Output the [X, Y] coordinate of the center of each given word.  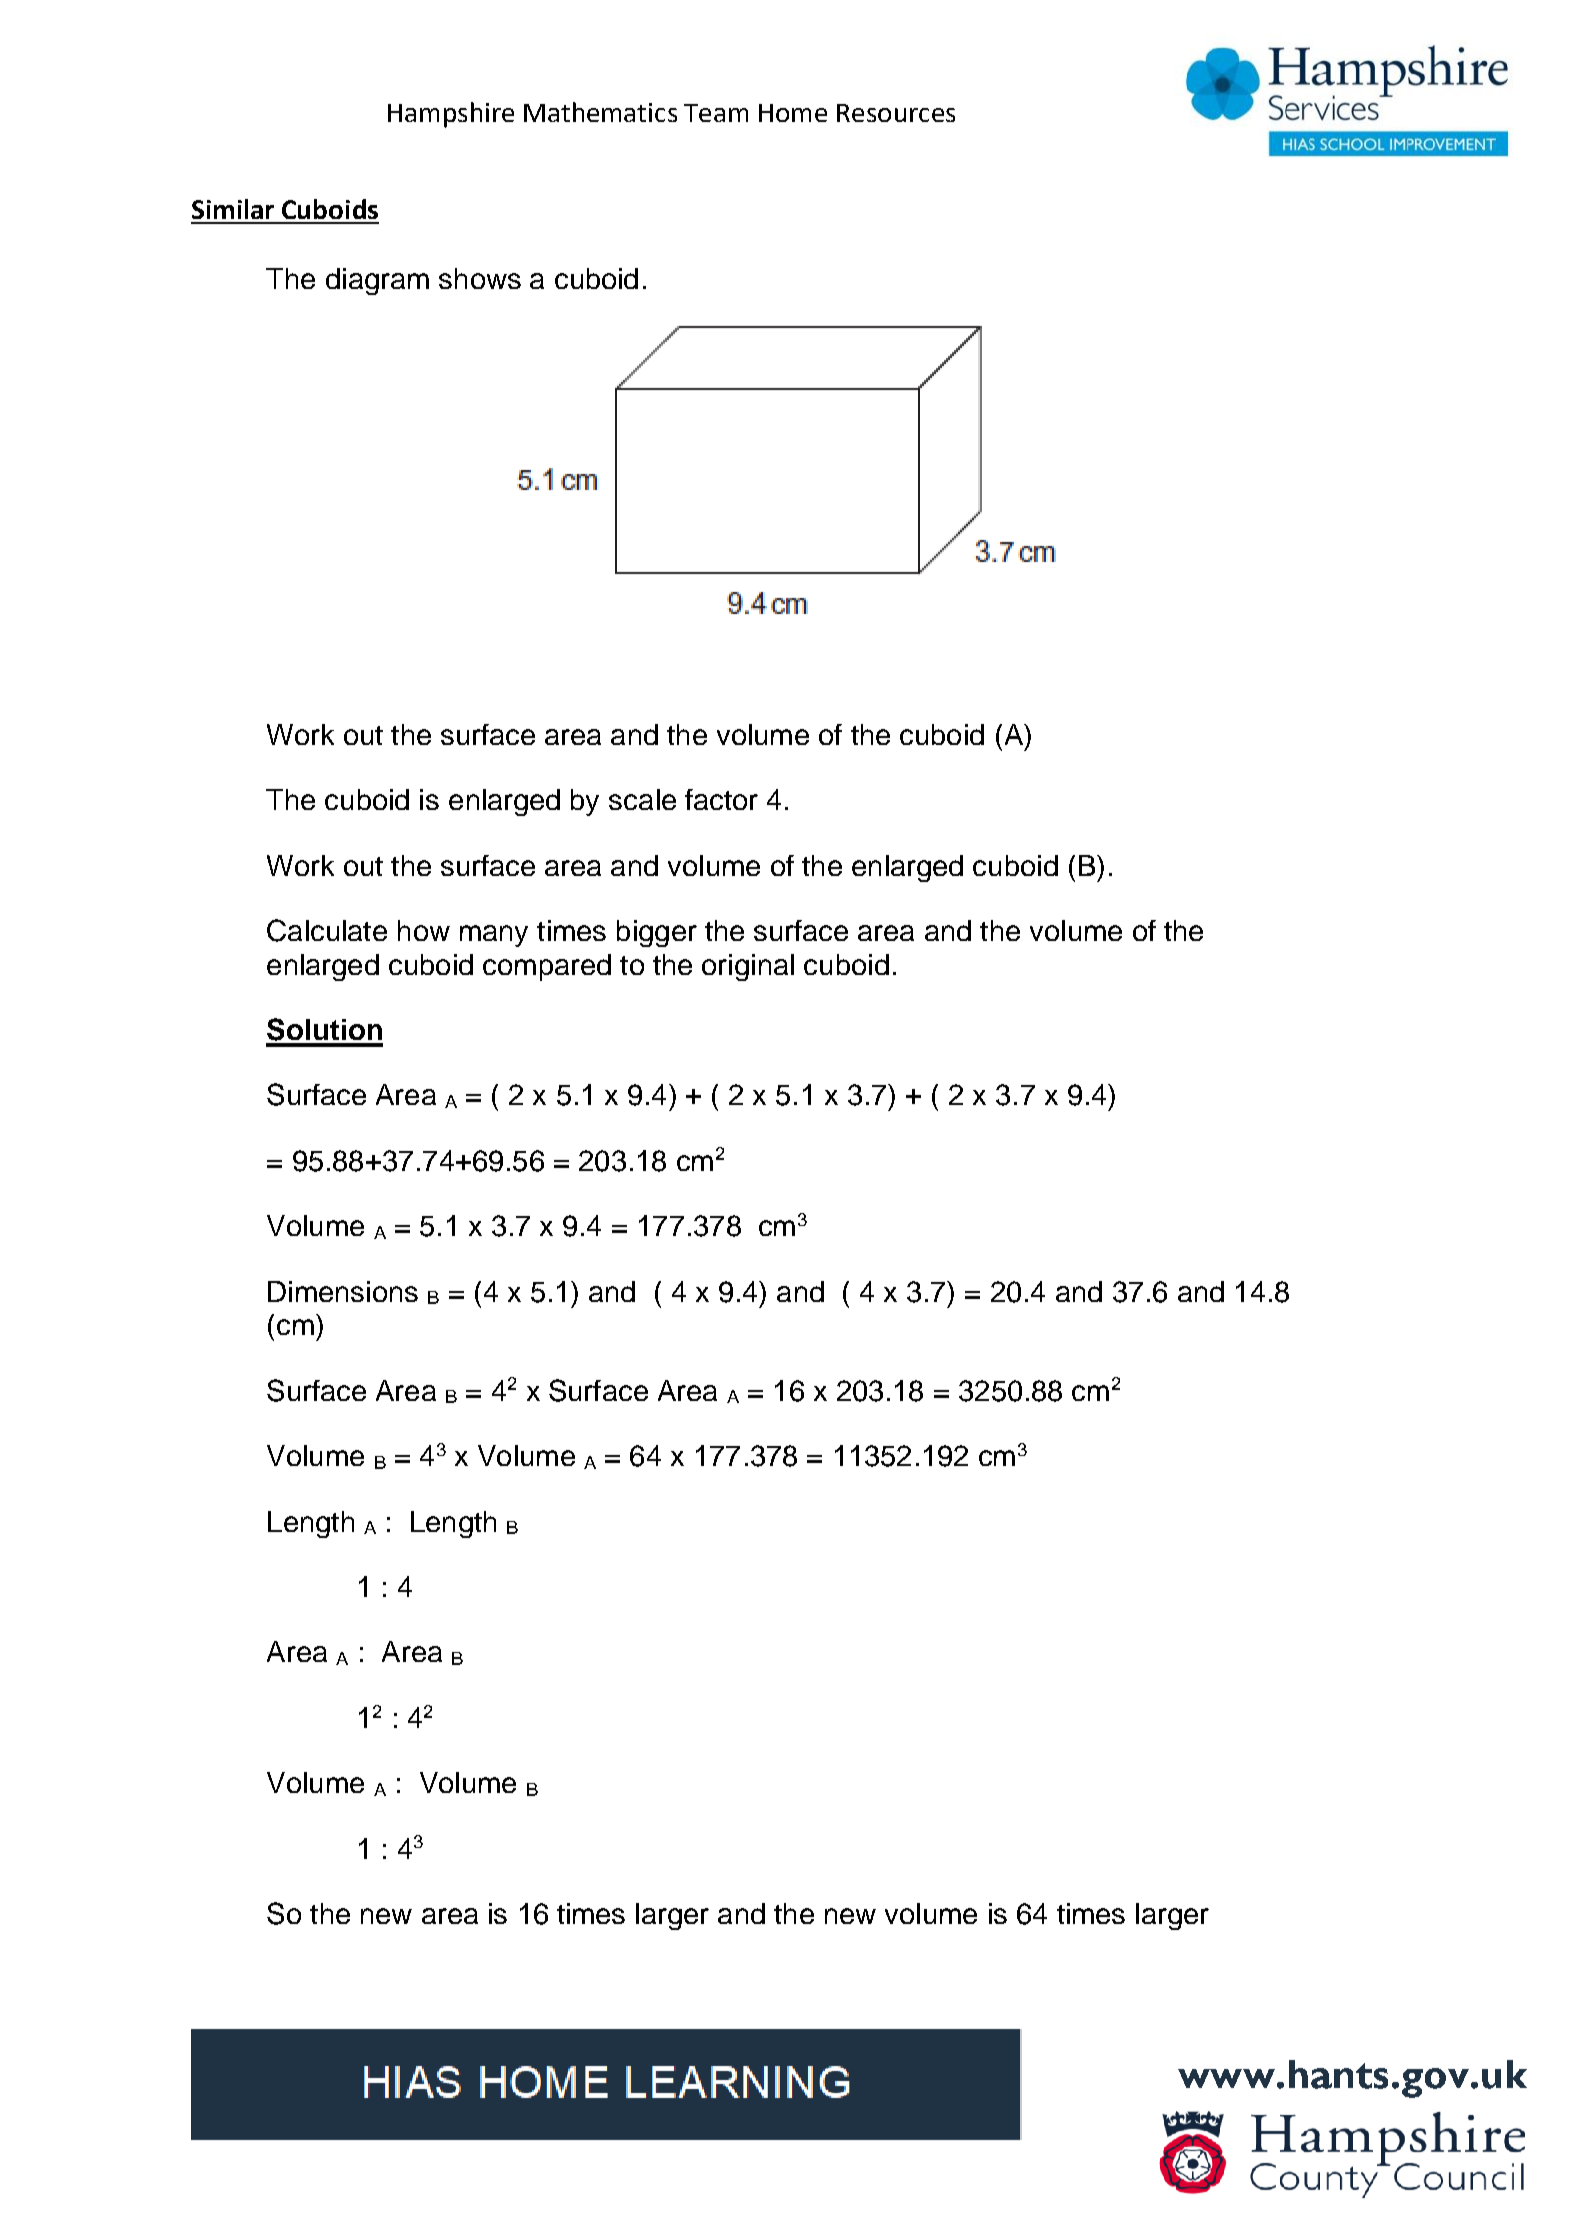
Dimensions [343, 1291]
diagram [377, 281]
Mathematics [600, 112]
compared [547, 967]
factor [721, 799]
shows [480, 278]
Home [793, 113]
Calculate [327, 930]
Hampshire [451, 115]
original [748, 967]
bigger [657, 933]
